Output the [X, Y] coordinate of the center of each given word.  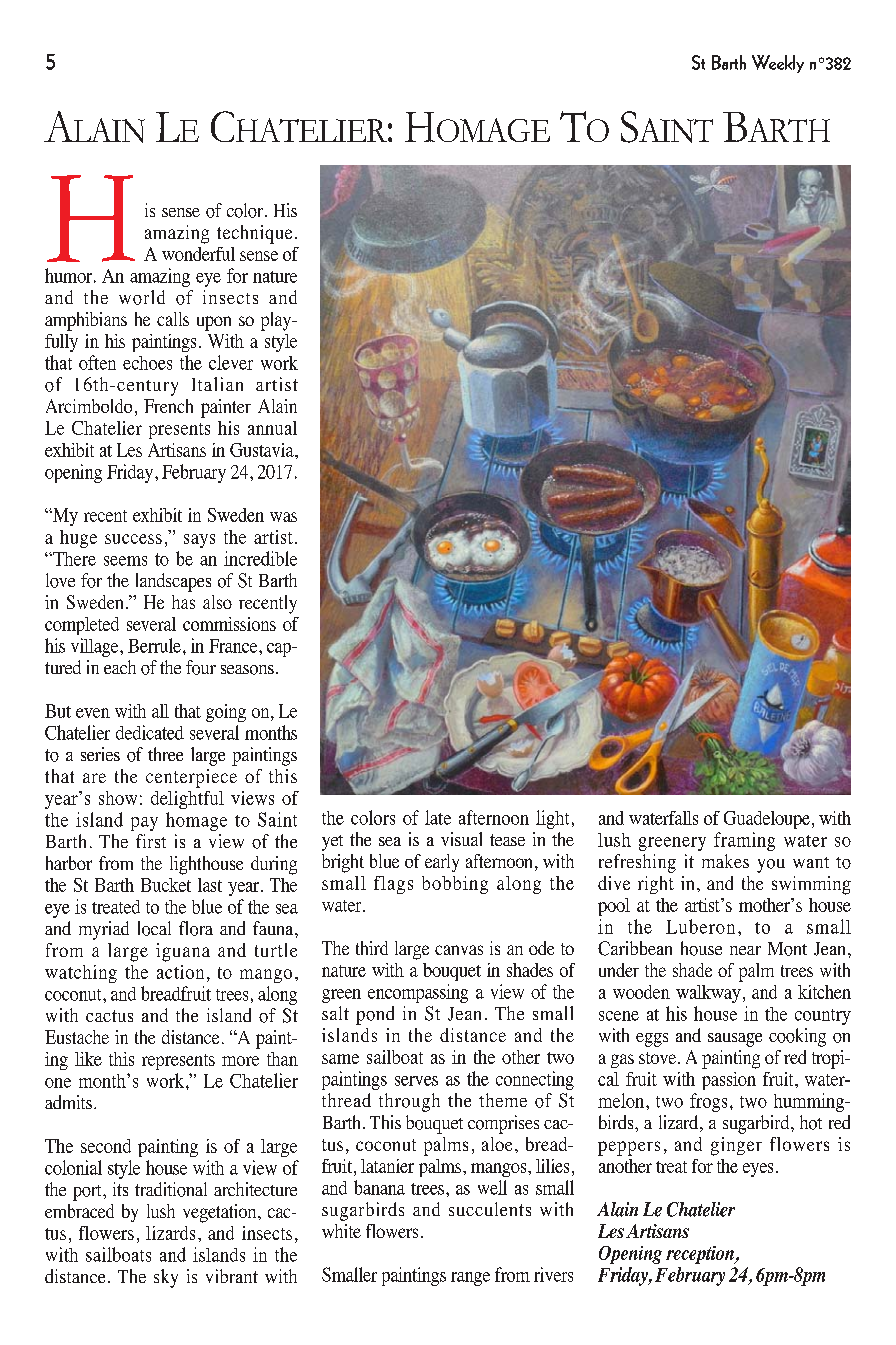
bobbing [455, 885]
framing [744, 841]
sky [166, 1278]
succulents [490, 1209]
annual [272, 428]
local [154, 928]
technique [254, 234]
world [142, 297]
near [745, 950]
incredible [260, 558]
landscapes [173, 582]
